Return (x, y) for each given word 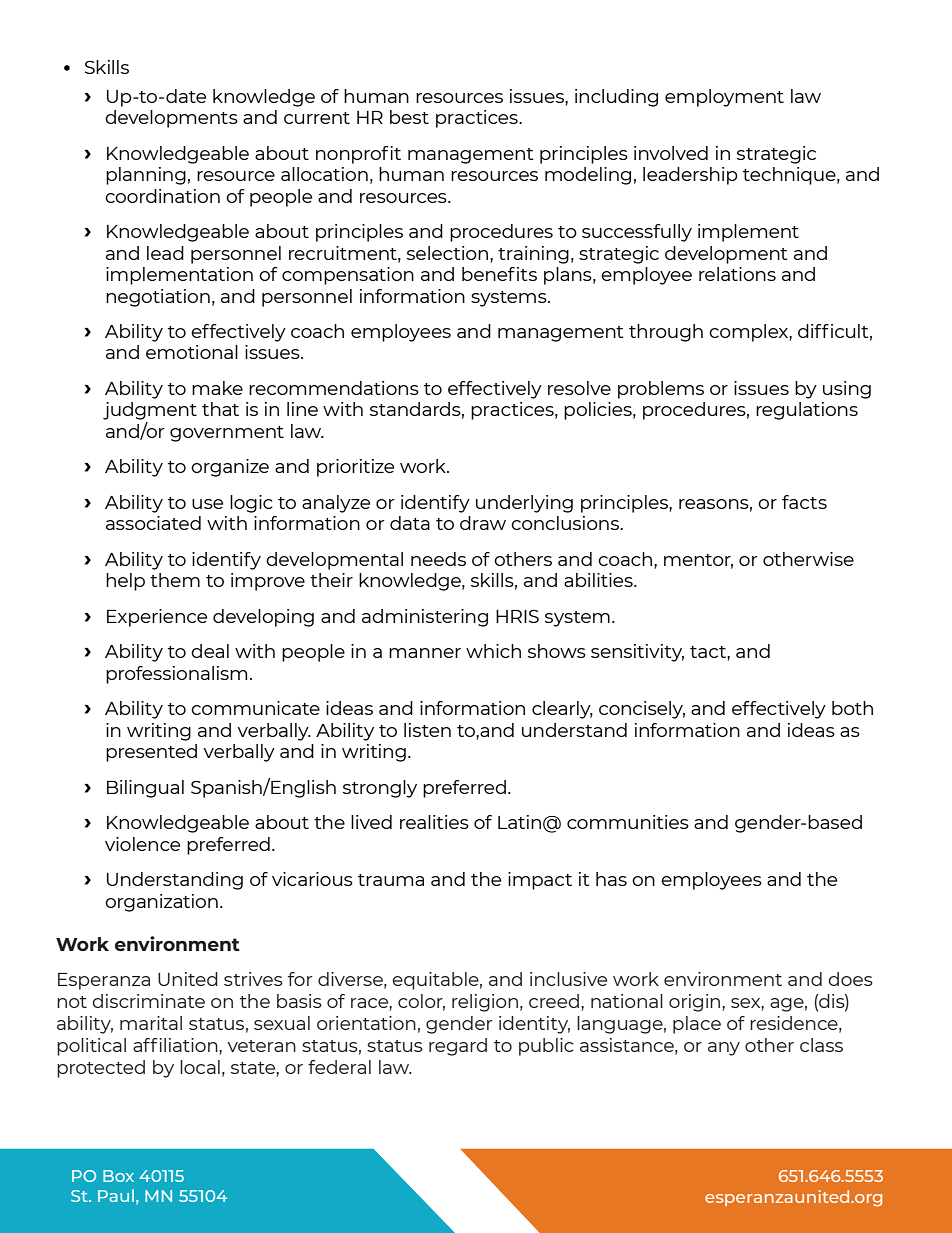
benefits (499, 274)
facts (804, 502)
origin (696, 1003)
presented (151, 753)
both (852, 708)
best (409, 117)
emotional (192, 352)
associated (153, 523)
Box (118, 1176)
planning (146, 176)
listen (427, 730)
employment (724, 98)
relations (737, 274)
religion (485, 1003)
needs (438, 559)
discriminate (148, 1001)
